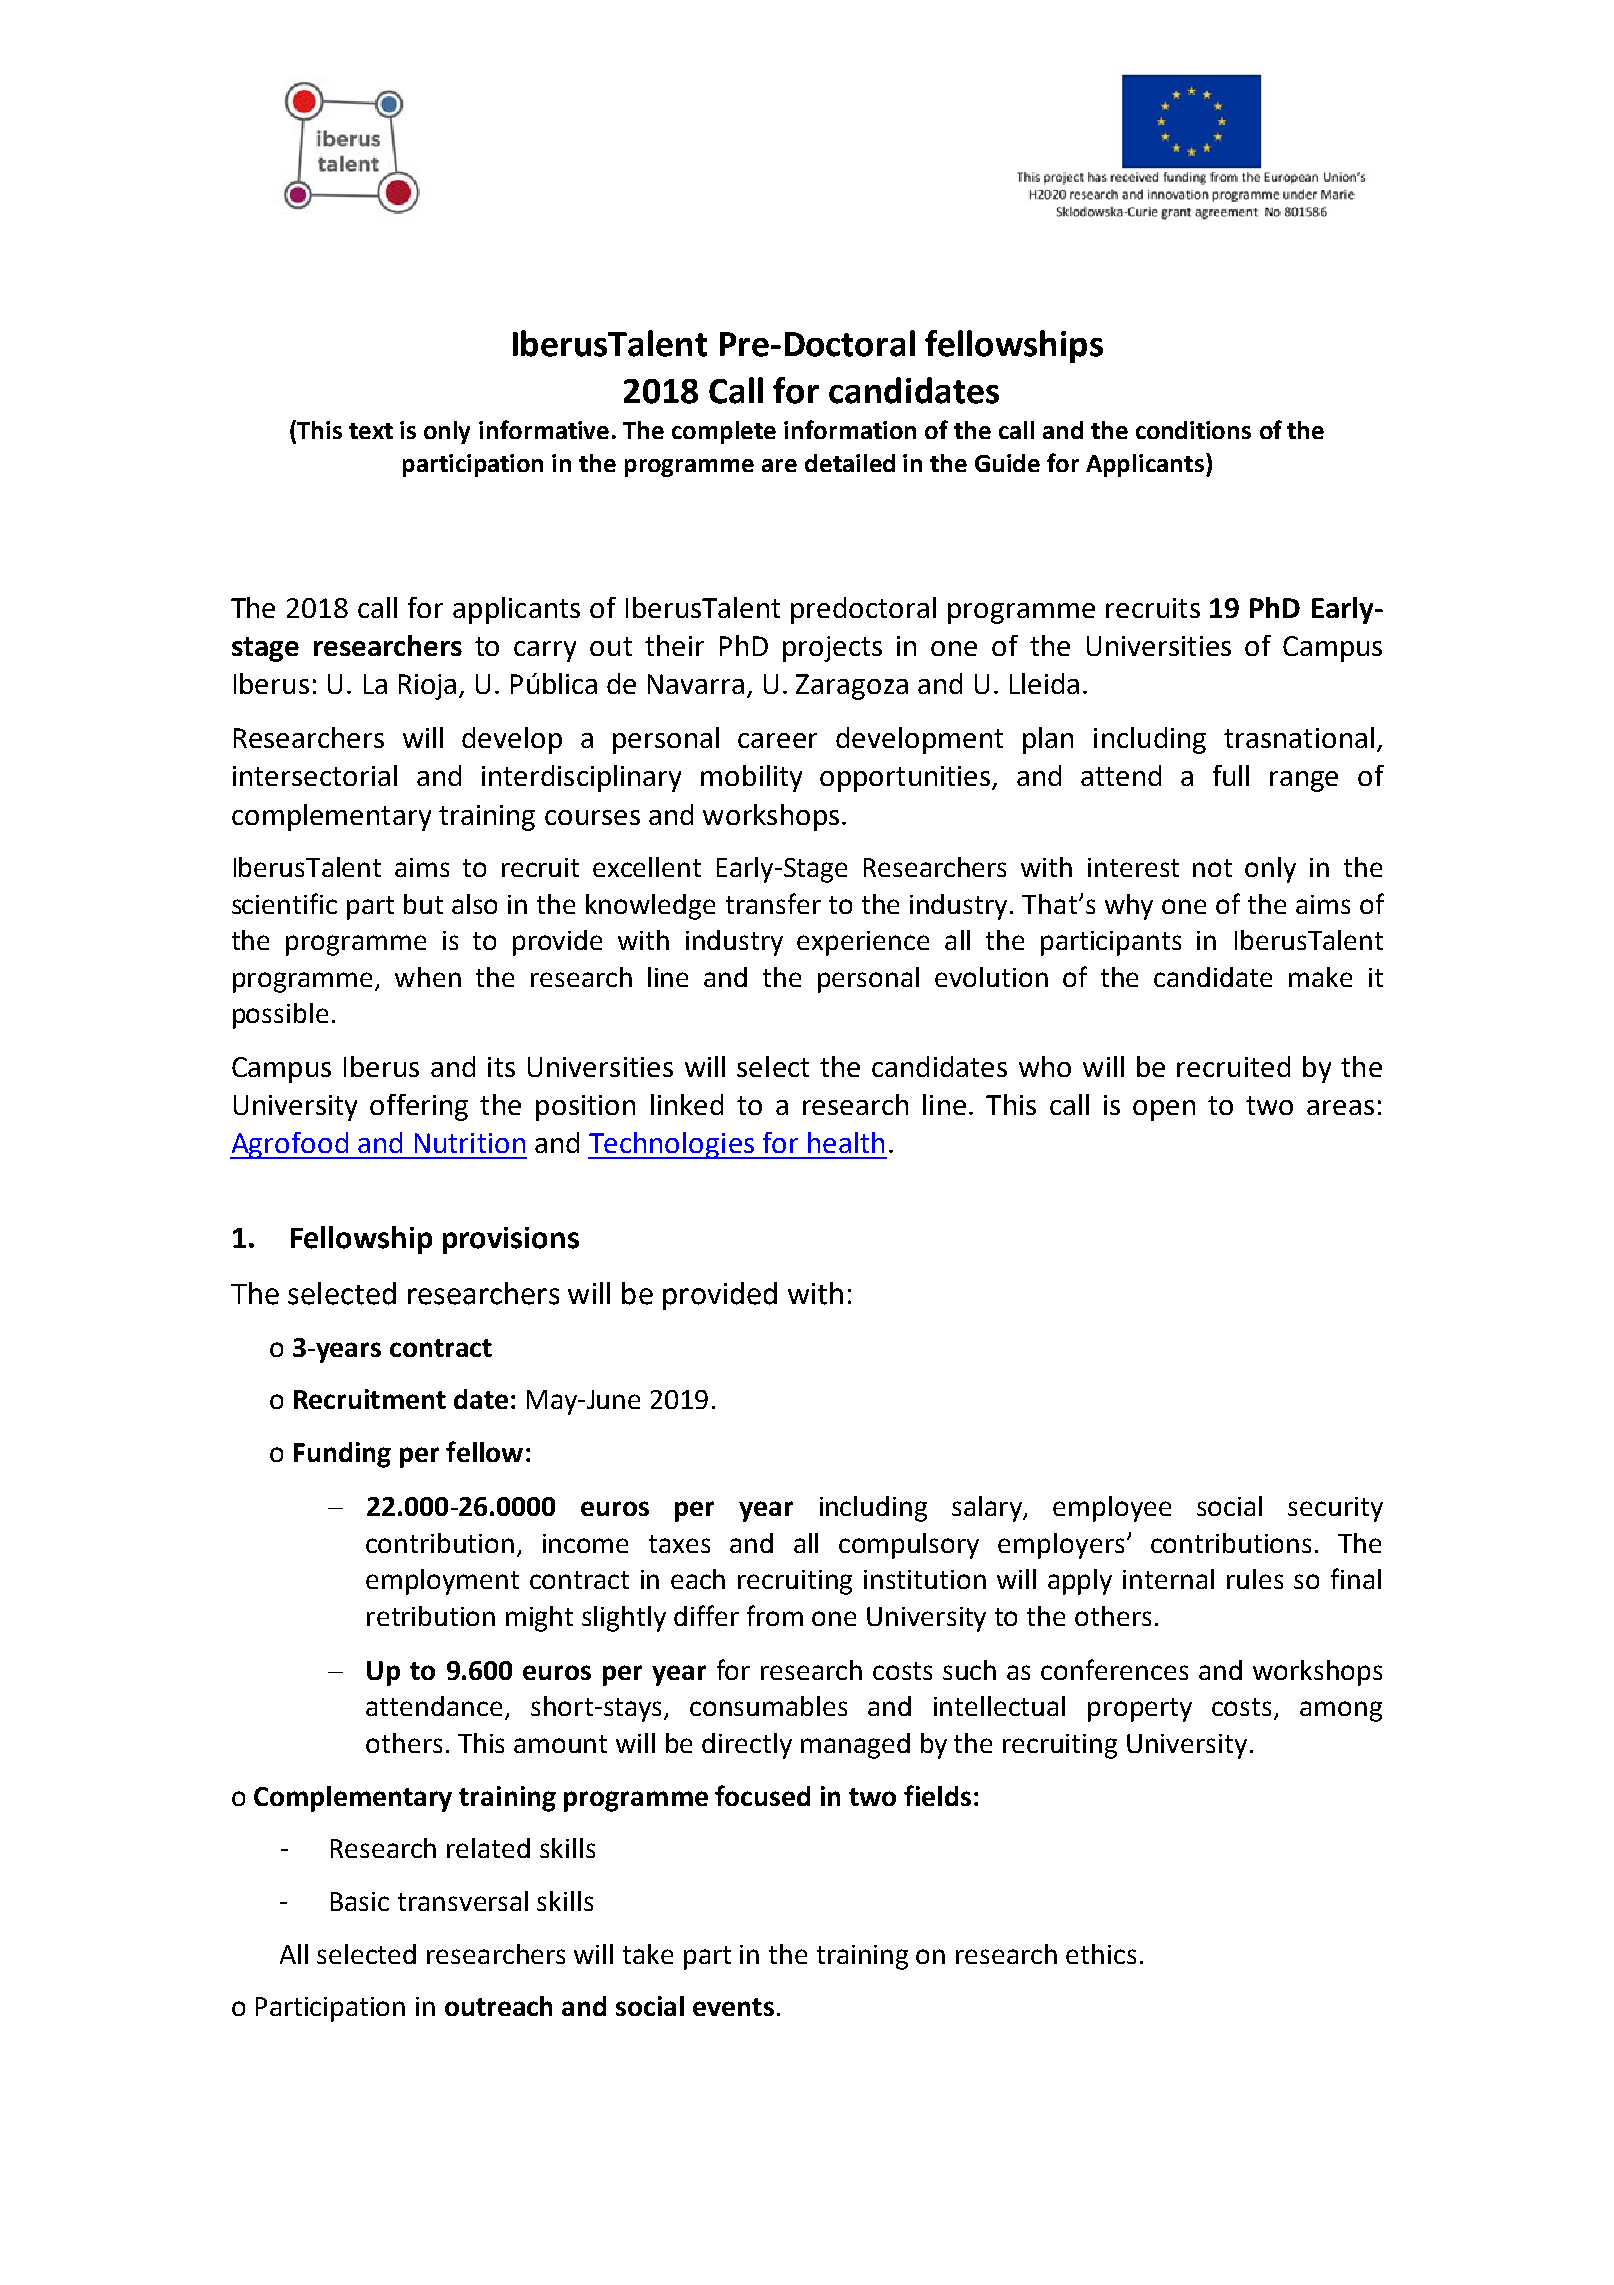  I want to click on provisions, so click(511, 1240).
